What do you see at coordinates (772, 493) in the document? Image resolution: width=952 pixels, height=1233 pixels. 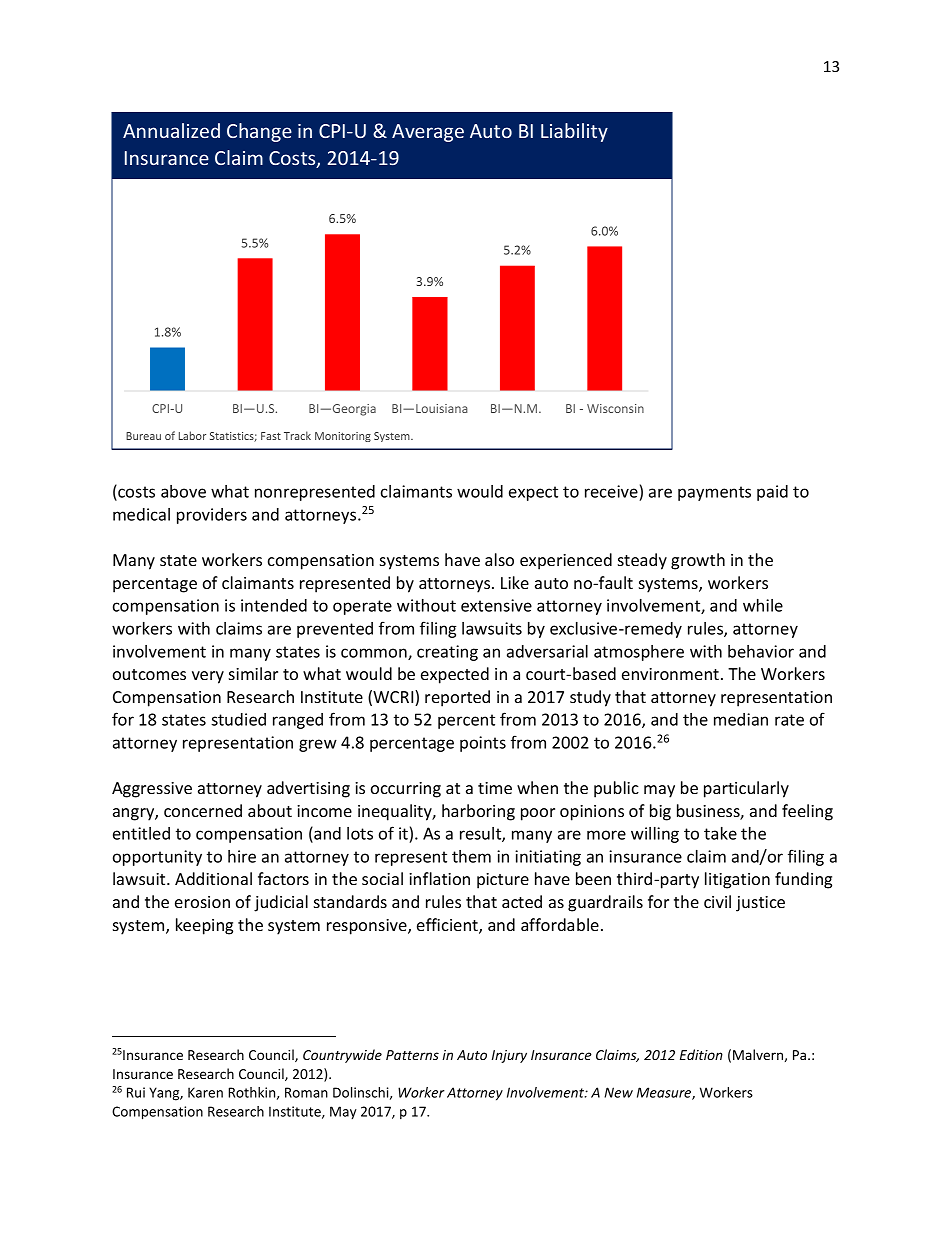 I see `paid` at bounding box center [772, 493].
